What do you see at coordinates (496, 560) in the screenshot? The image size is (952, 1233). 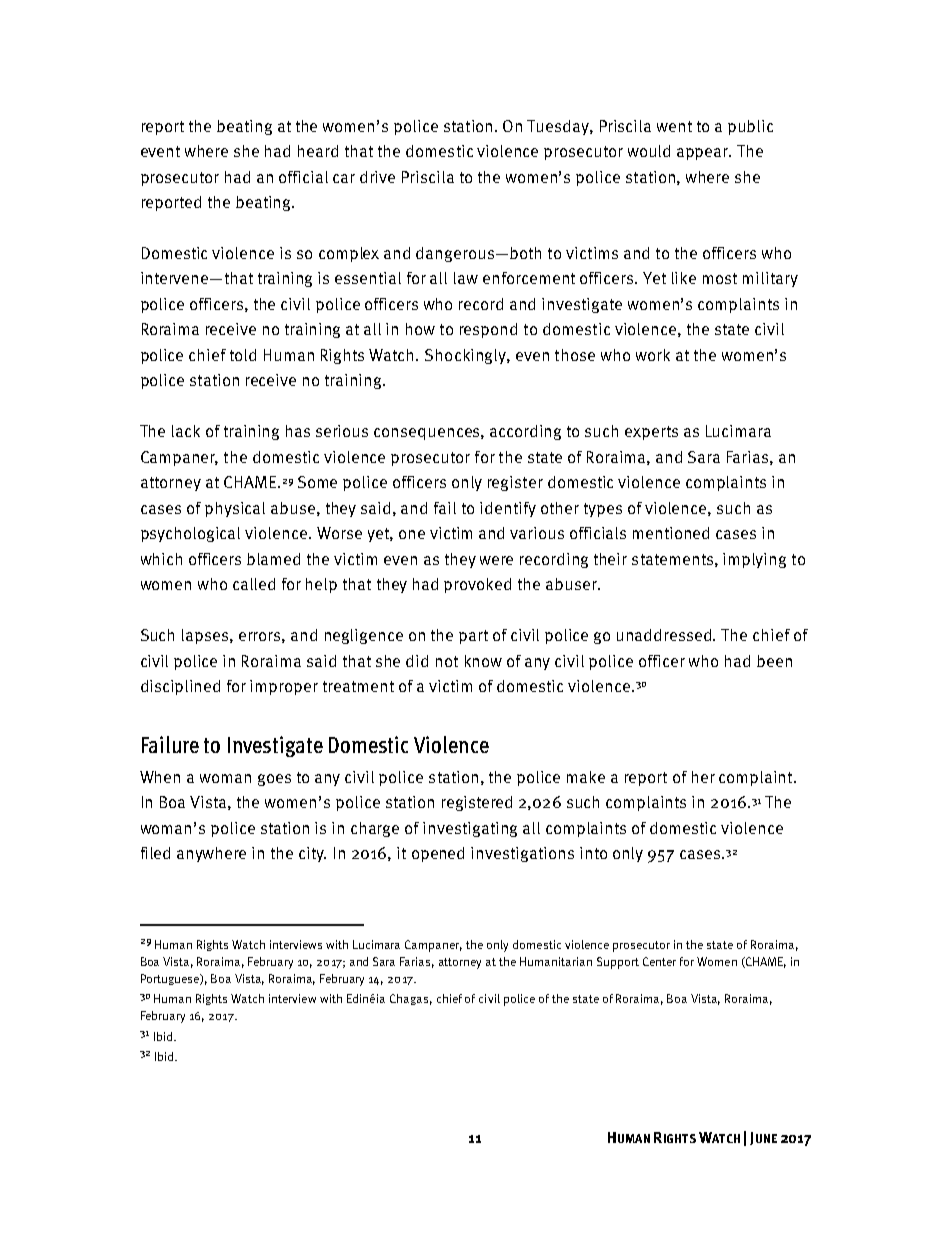 I see `were` at bounding box center [496, 560].
